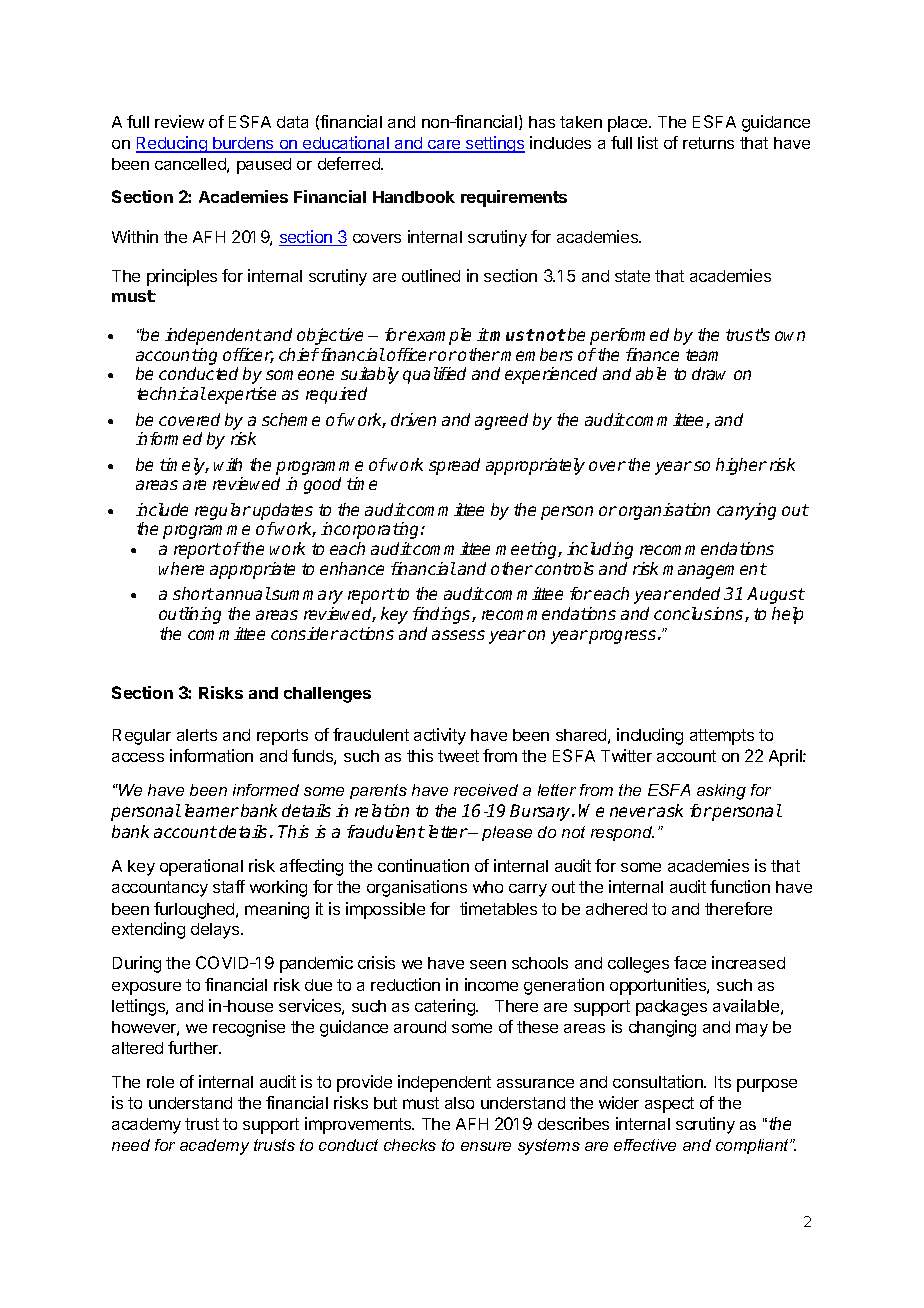 The image size is (924, 1308). Describe the element at coordinates (454, 466) in the screenshot. I see `spread` at that location.
